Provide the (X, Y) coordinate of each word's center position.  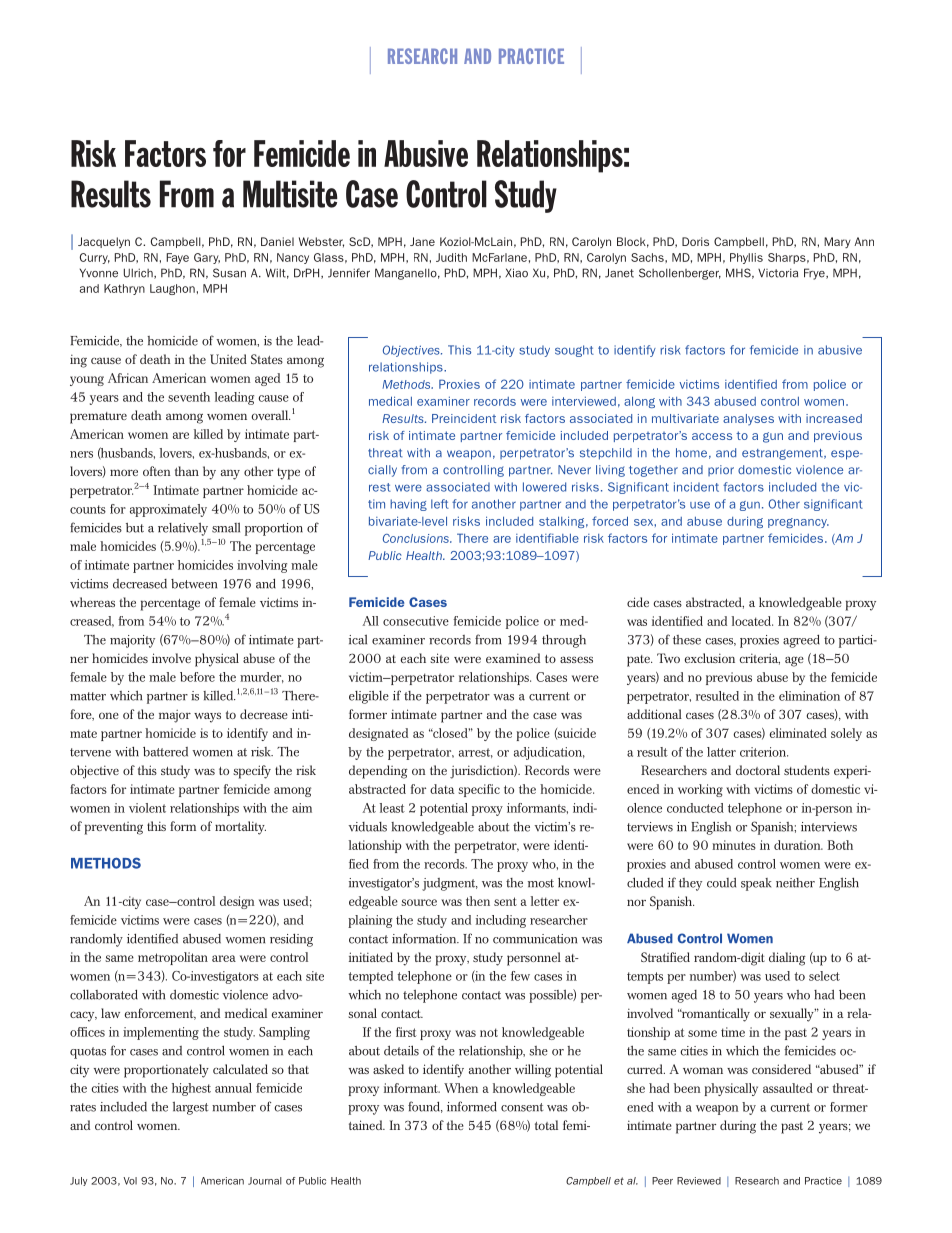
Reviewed (699, 1181)
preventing (114, 828)
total (546, 1125)
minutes (734, 845)
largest (190, 1108)
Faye (177, 258)
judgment (450, 884)
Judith (451, 257)
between (194, 584)
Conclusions (417, 538)
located (752, 621)
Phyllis (746, 258)
